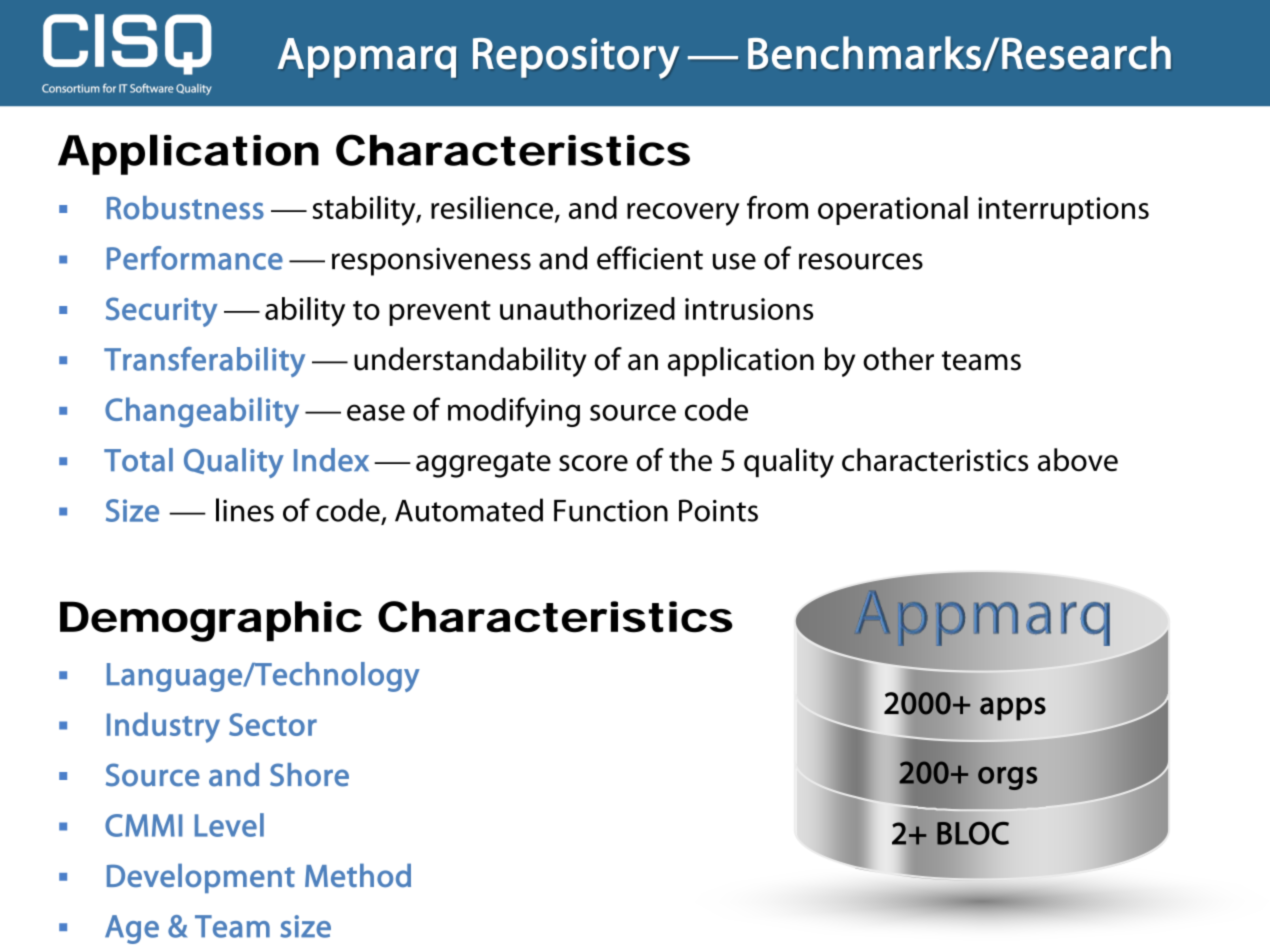 The width and height of the screenshot is (1270, 952). Describe the element at coordinates (273, 724) in the screenshot. I see `Sector` at that location.
